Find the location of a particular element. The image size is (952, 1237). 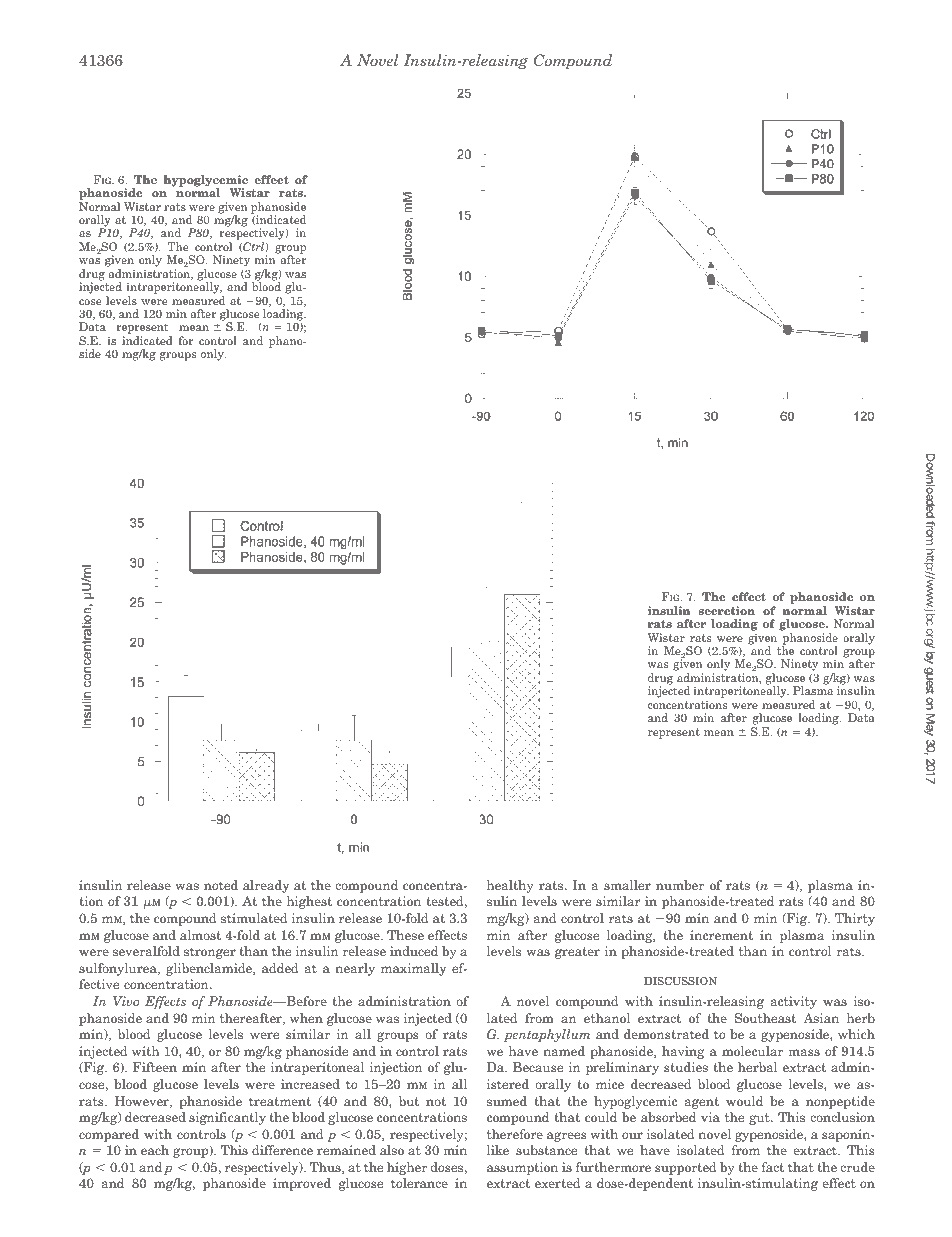

when is located at coordinates (306, 1018).
